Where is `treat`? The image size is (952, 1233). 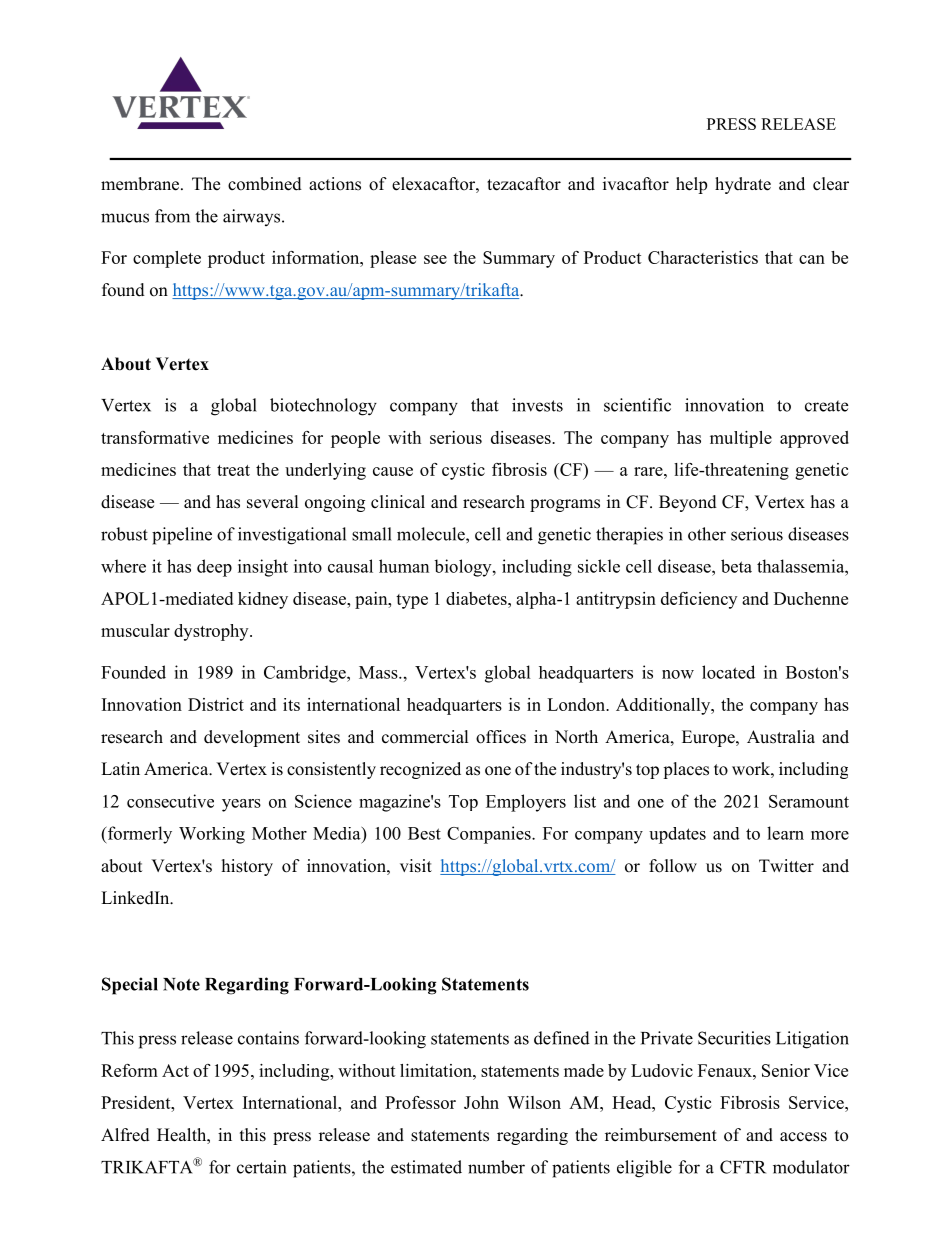
treat is located at coordinates (233, 470).
